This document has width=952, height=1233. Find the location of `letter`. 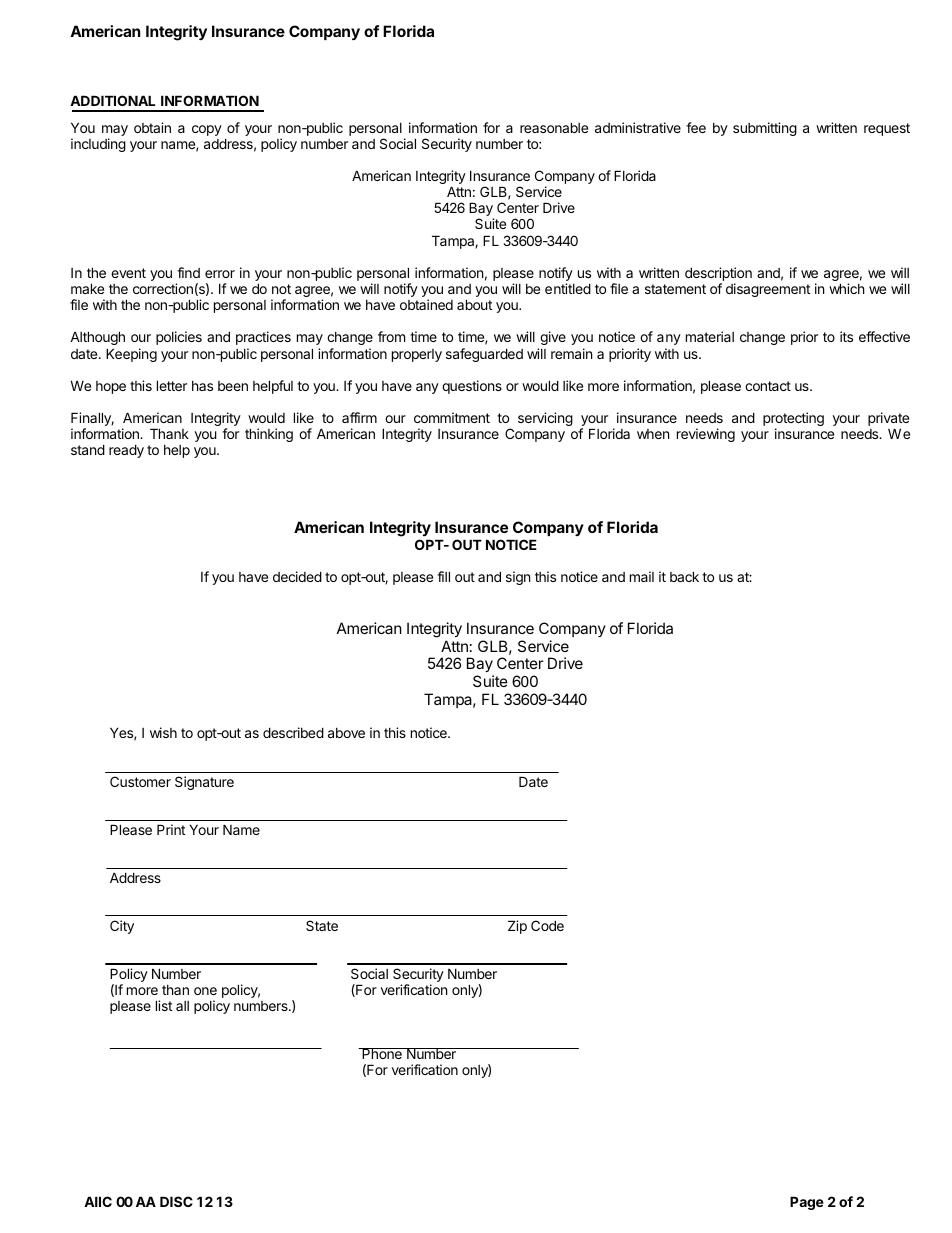

letter is located at coordinates (172, 385).
